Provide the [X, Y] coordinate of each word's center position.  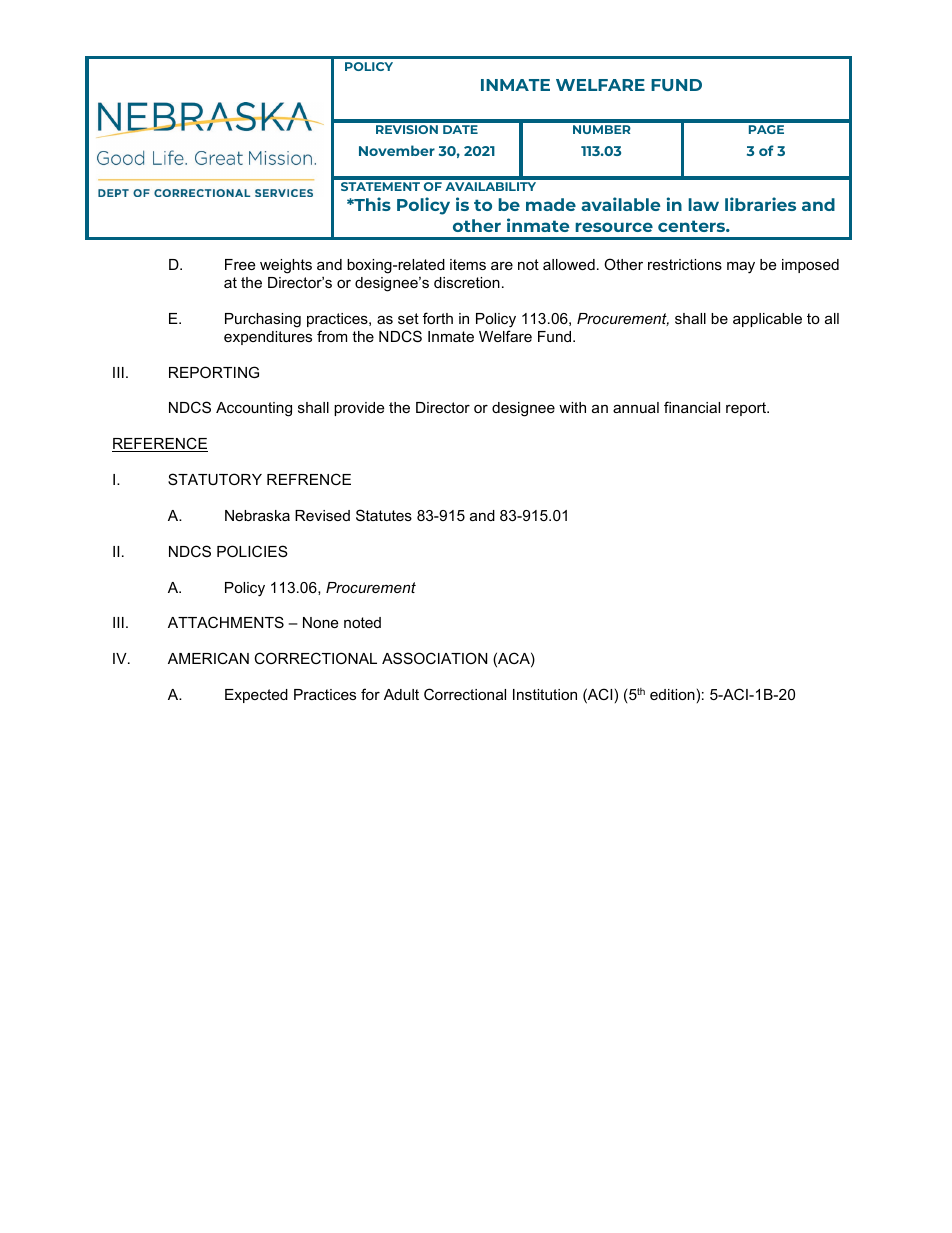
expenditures [268, 338]
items [468, 264]
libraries [760, 204]
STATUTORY [215, 479]
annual [636, 407]
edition [672, 694]
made [551, 204]
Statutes [384, 515]
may [741, 267]
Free [240, 264]
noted [362, 622]
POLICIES [252, 551]
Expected [256, 696]
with [572, 407]
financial [692, 407]
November [397, 150]
